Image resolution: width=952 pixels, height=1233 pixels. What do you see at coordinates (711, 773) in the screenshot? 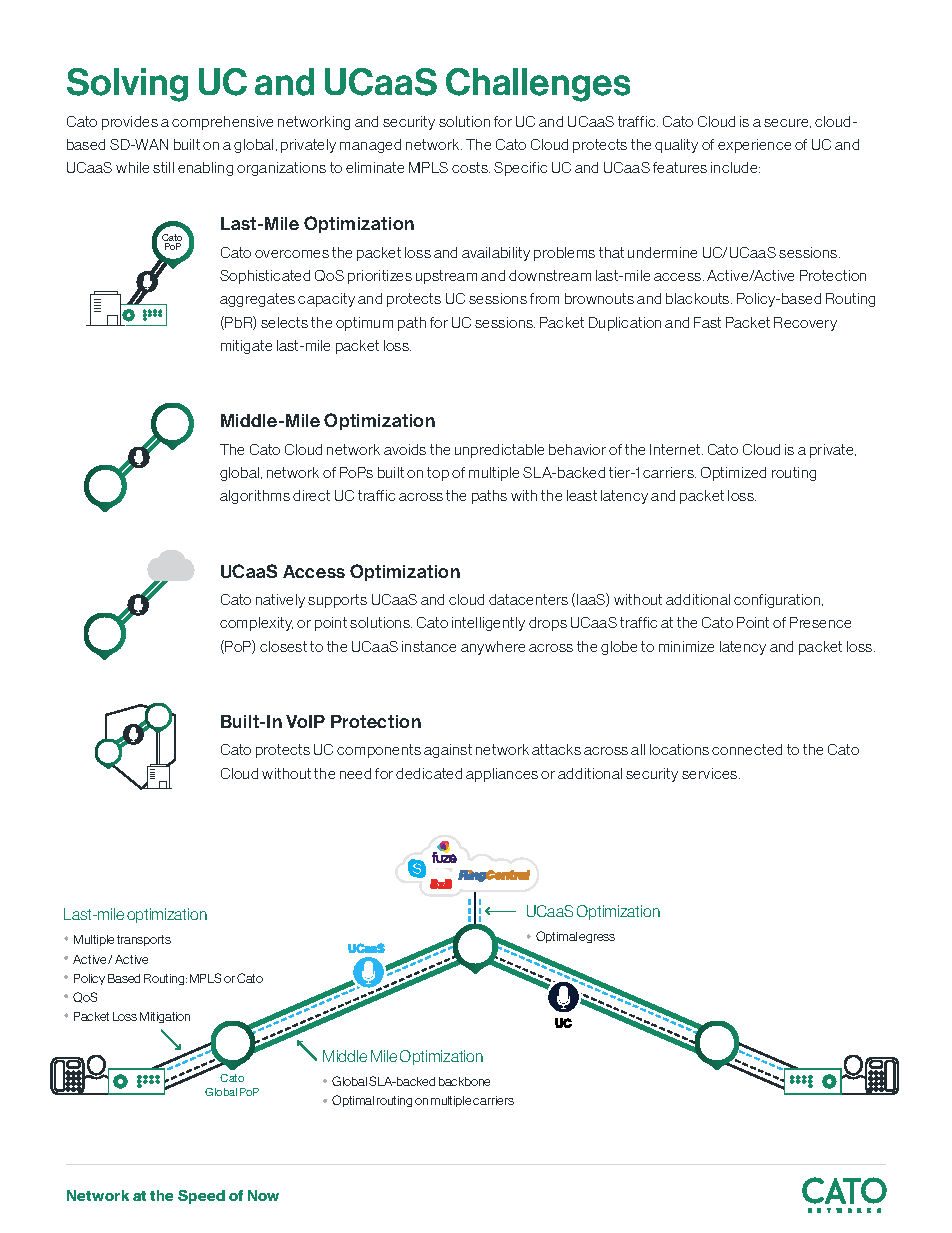
I see `services` at bounding box center [711, 773].
